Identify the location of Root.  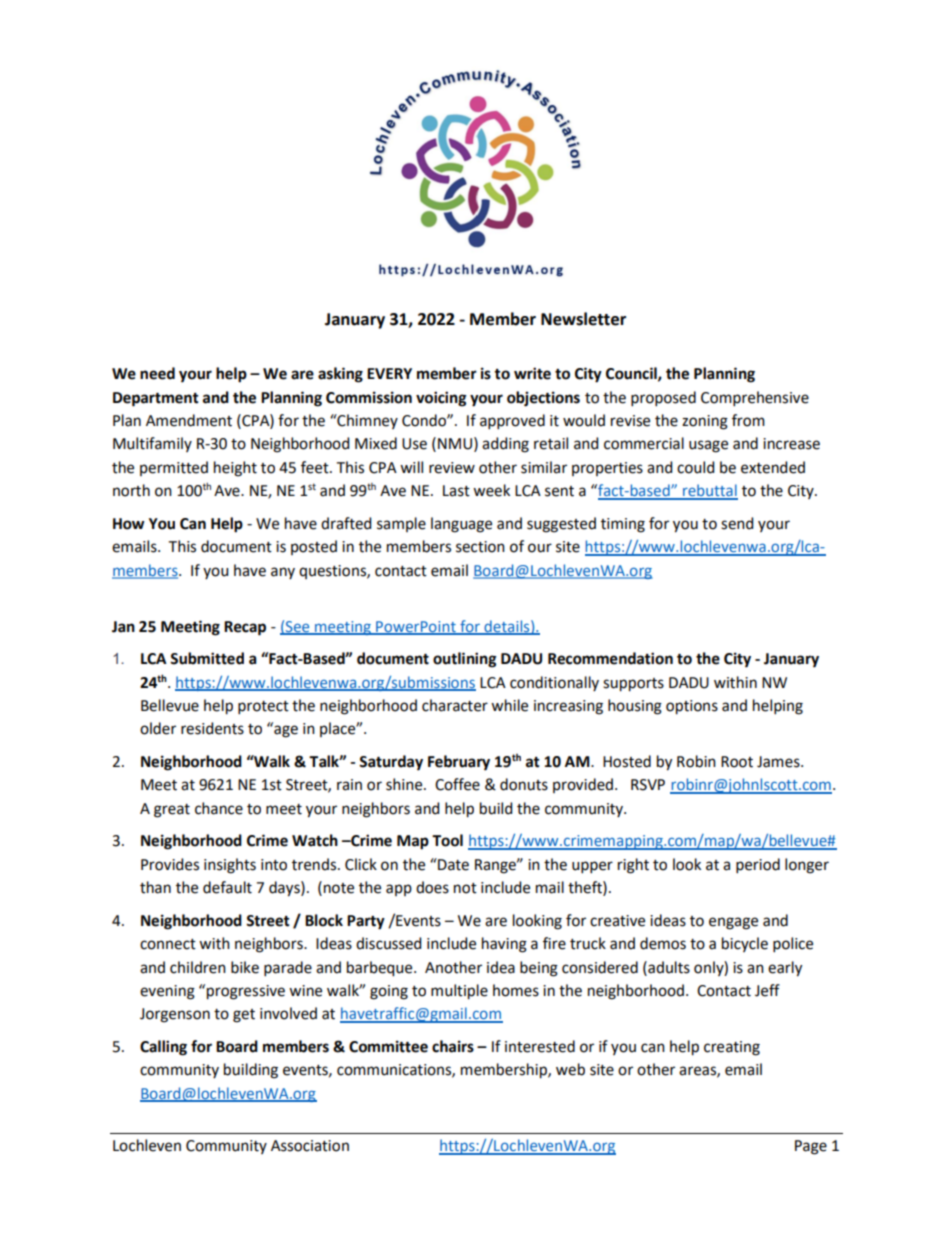
(737, 762).
